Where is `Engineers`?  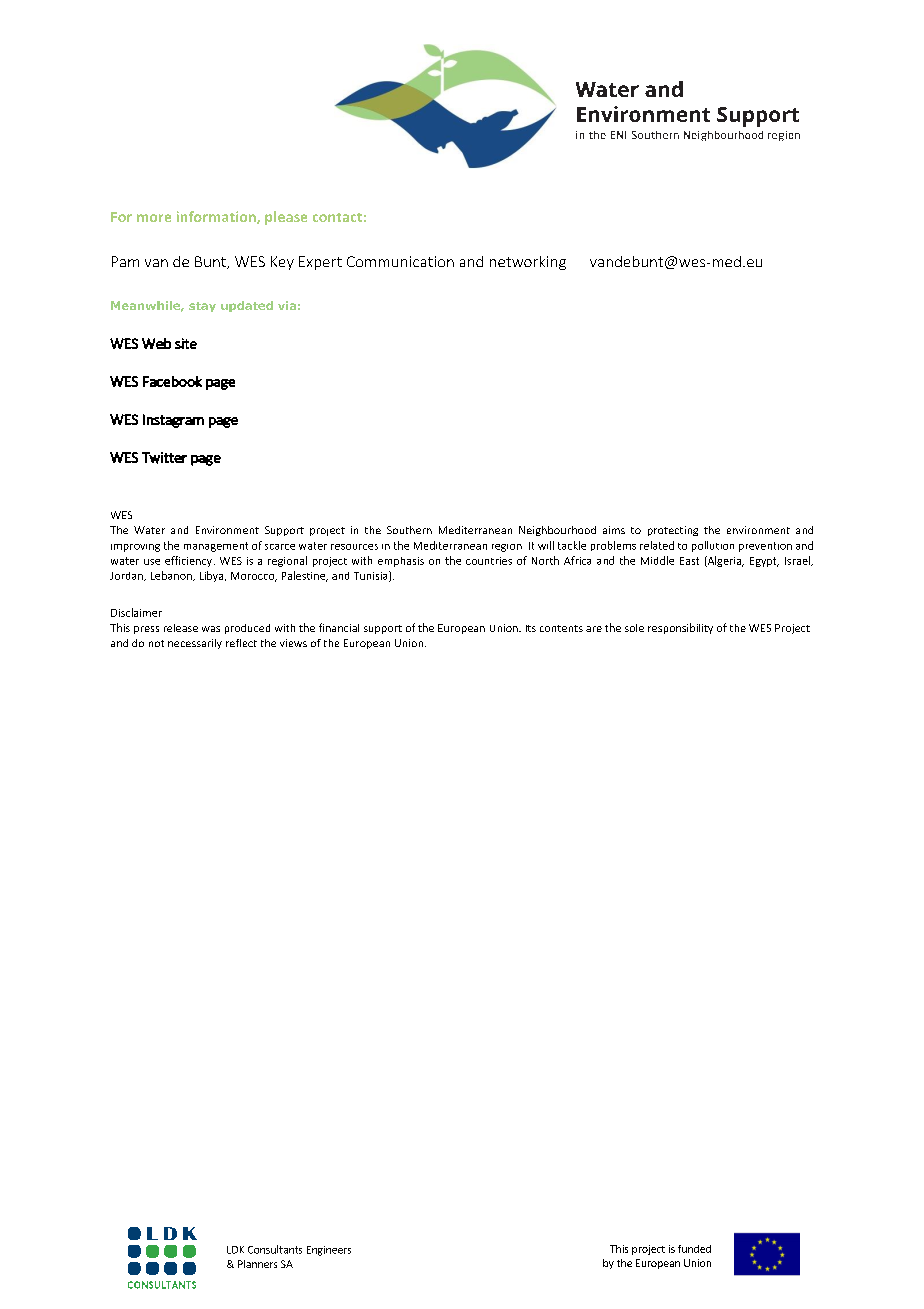
Engineers is located at coordinates (329, 1251).
